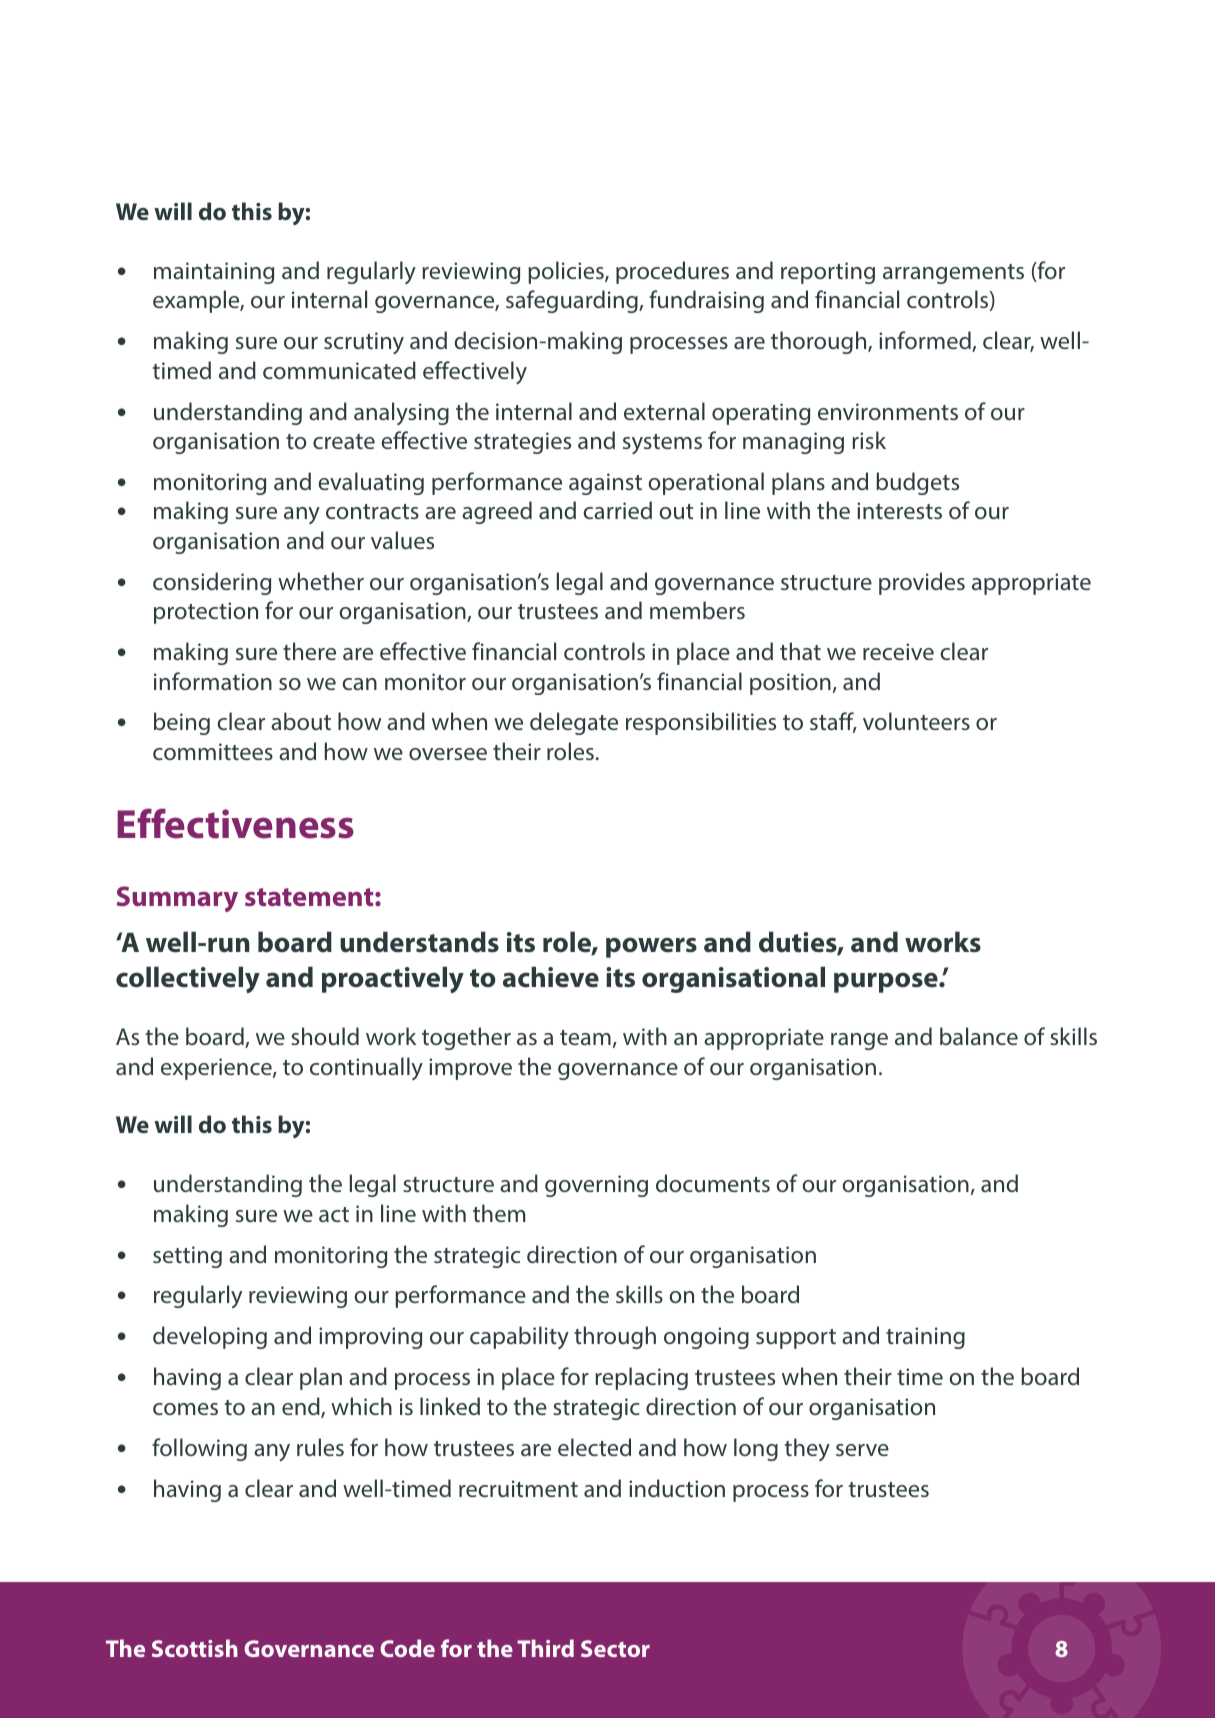 Image resolution: width=1215 pixels, height=1718 pixels. I want to click on training, so click(925, 1338).
